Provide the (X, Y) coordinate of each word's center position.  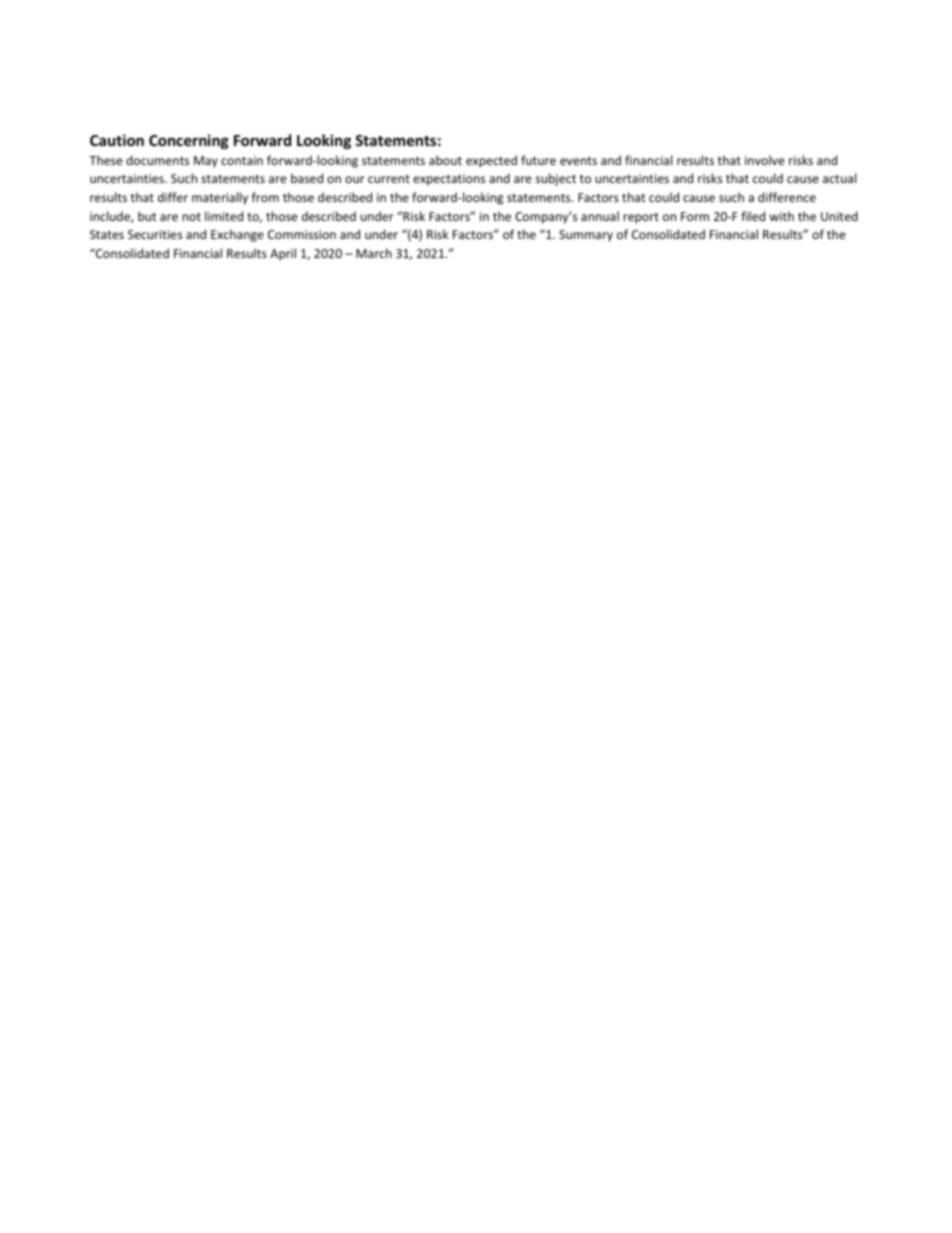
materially (220, 198)
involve (765, 160)
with (782, 216)
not (191, 217)
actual (839, 178)
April (283, 254)
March (374, 253)
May (206, 162)
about (445, 160)
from (265, 197)
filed (753, 216)
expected (491, 161)
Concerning (189, 141)
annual (600, 216)
